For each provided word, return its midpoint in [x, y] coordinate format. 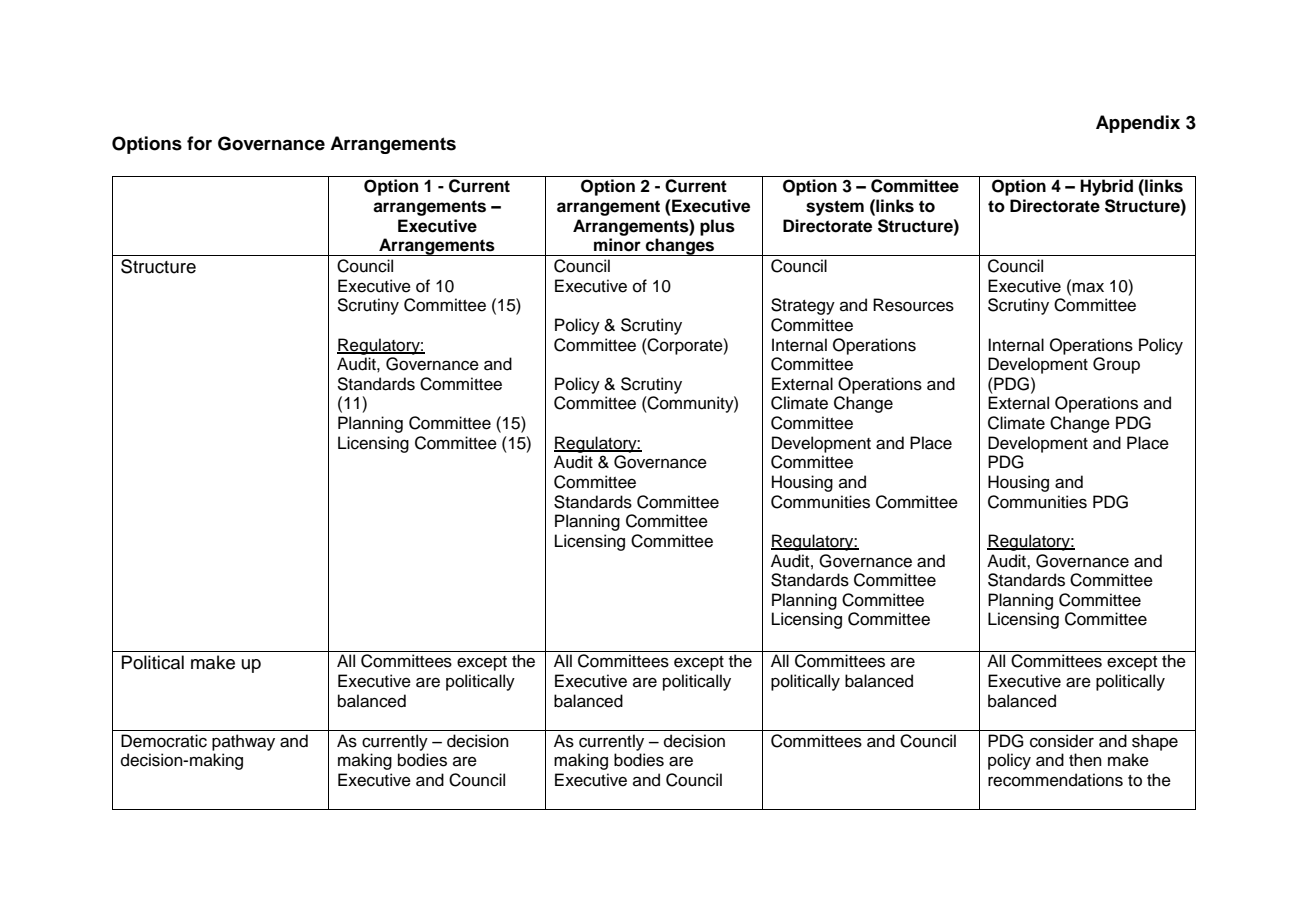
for [199, 143]
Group [1116, 365]
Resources [913, 305]
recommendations [1055, 780]
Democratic [164, 741]
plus [717, 227]
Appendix [1138, 124]
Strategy [803, 306]
